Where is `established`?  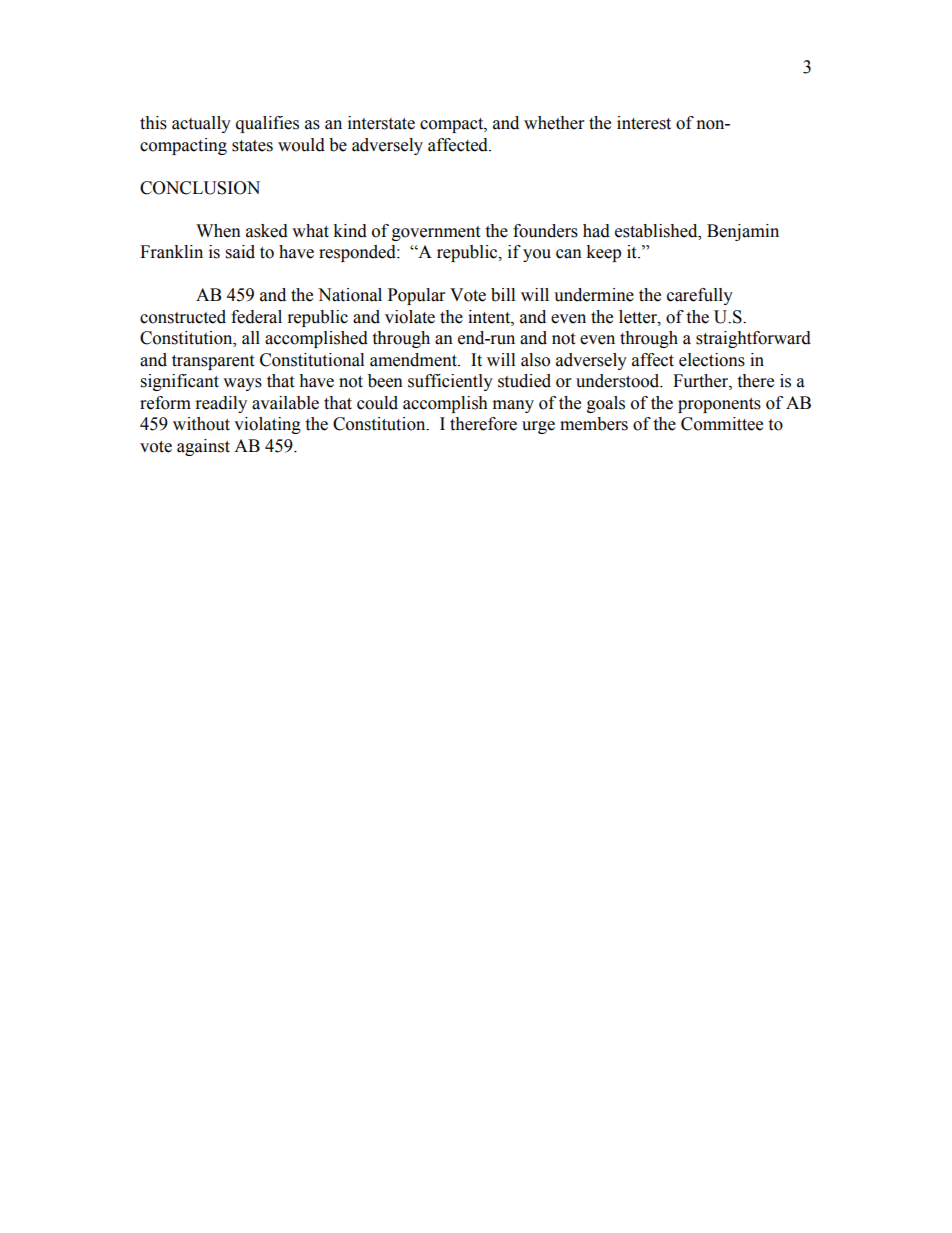 established is located at coordinates (657, 231).
